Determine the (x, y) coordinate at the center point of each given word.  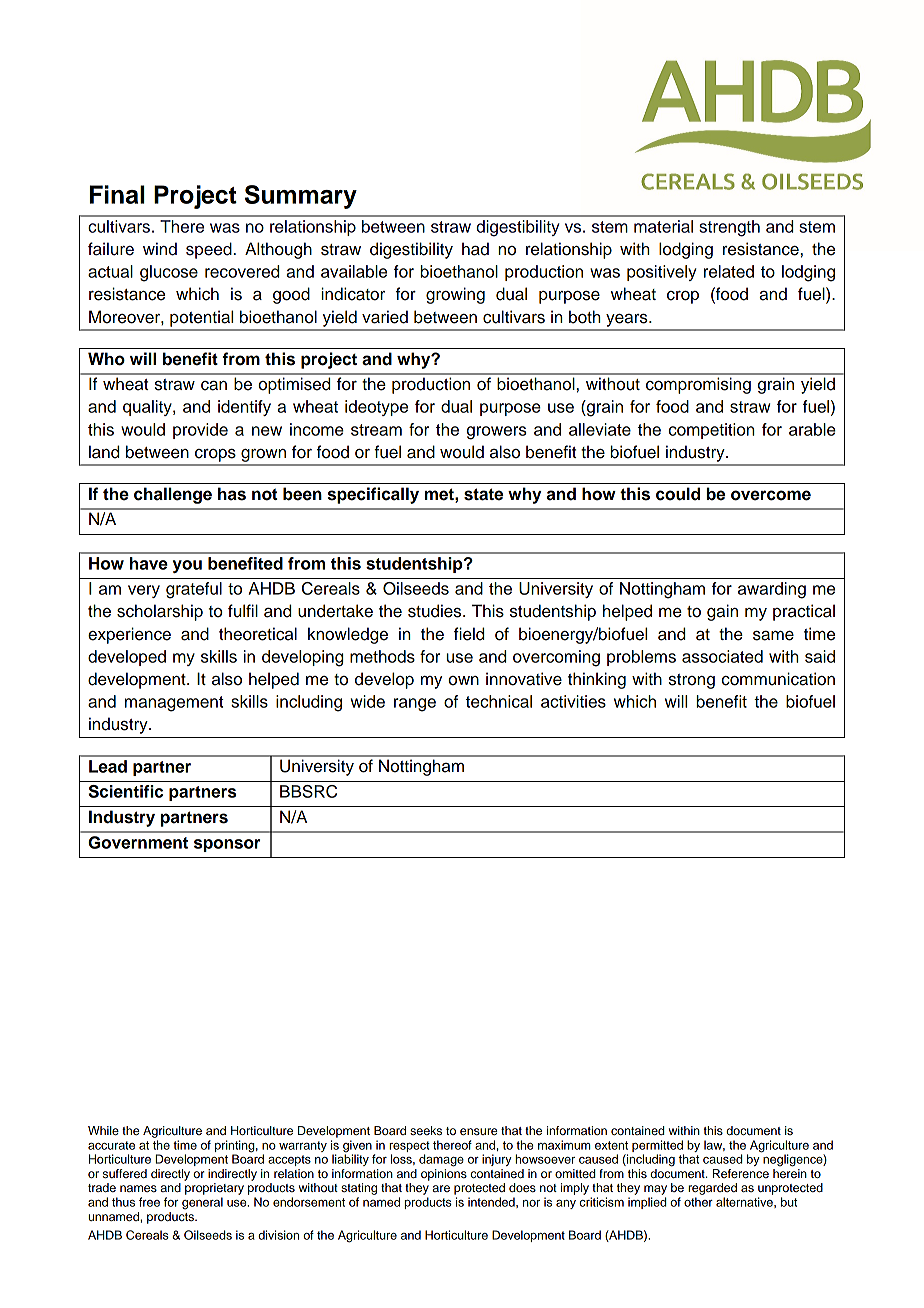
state (483, 494)
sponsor (227, 845)
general (202, 1203)
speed (209, 250)
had (475, 249)
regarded (712, 1189)
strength (729, 228)
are (441, 1188)
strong (692, 681)
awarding (772, 590)
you (187, 566)
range (415, 705)
